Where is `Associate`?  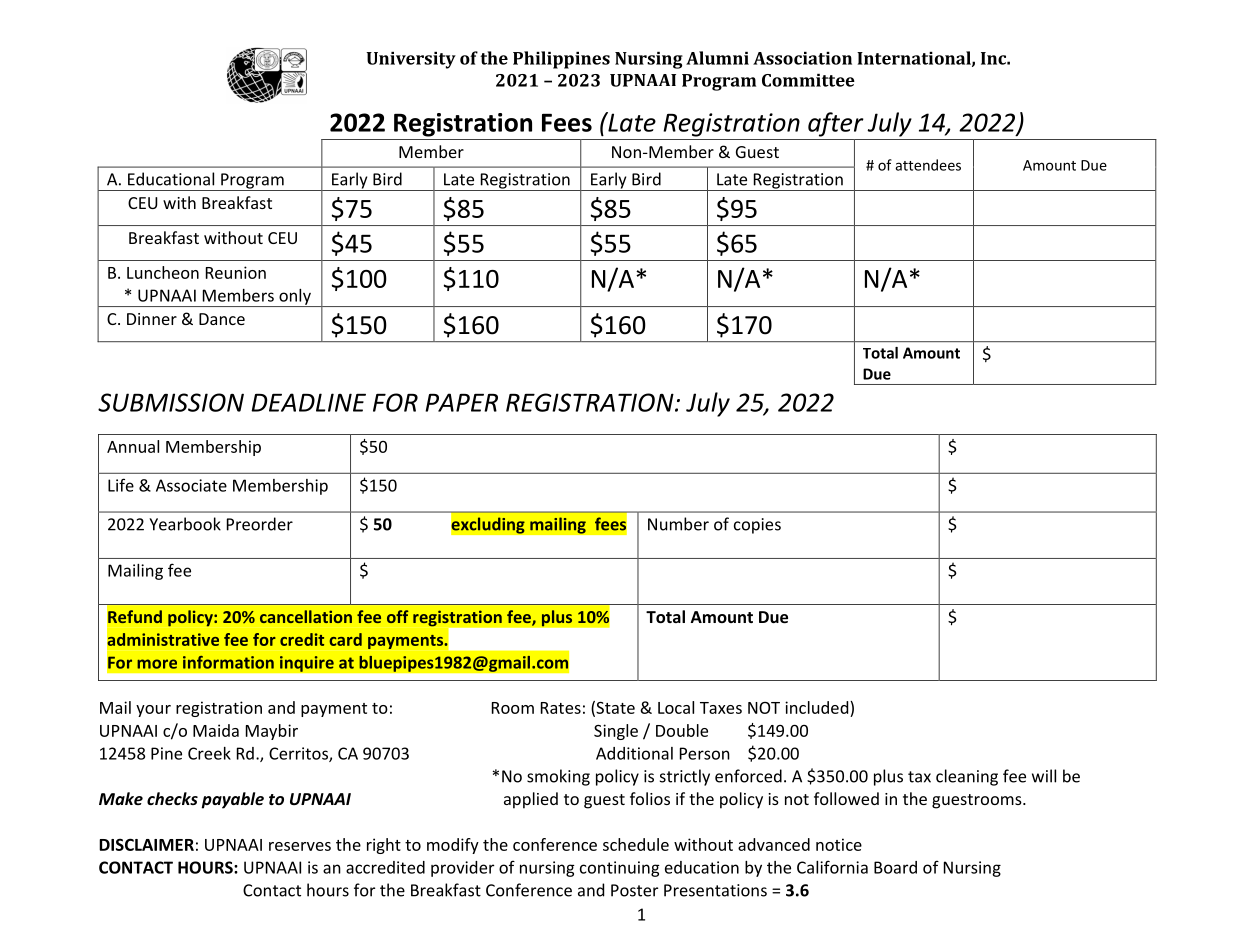 Associate is located at coordinates (191, 485).
